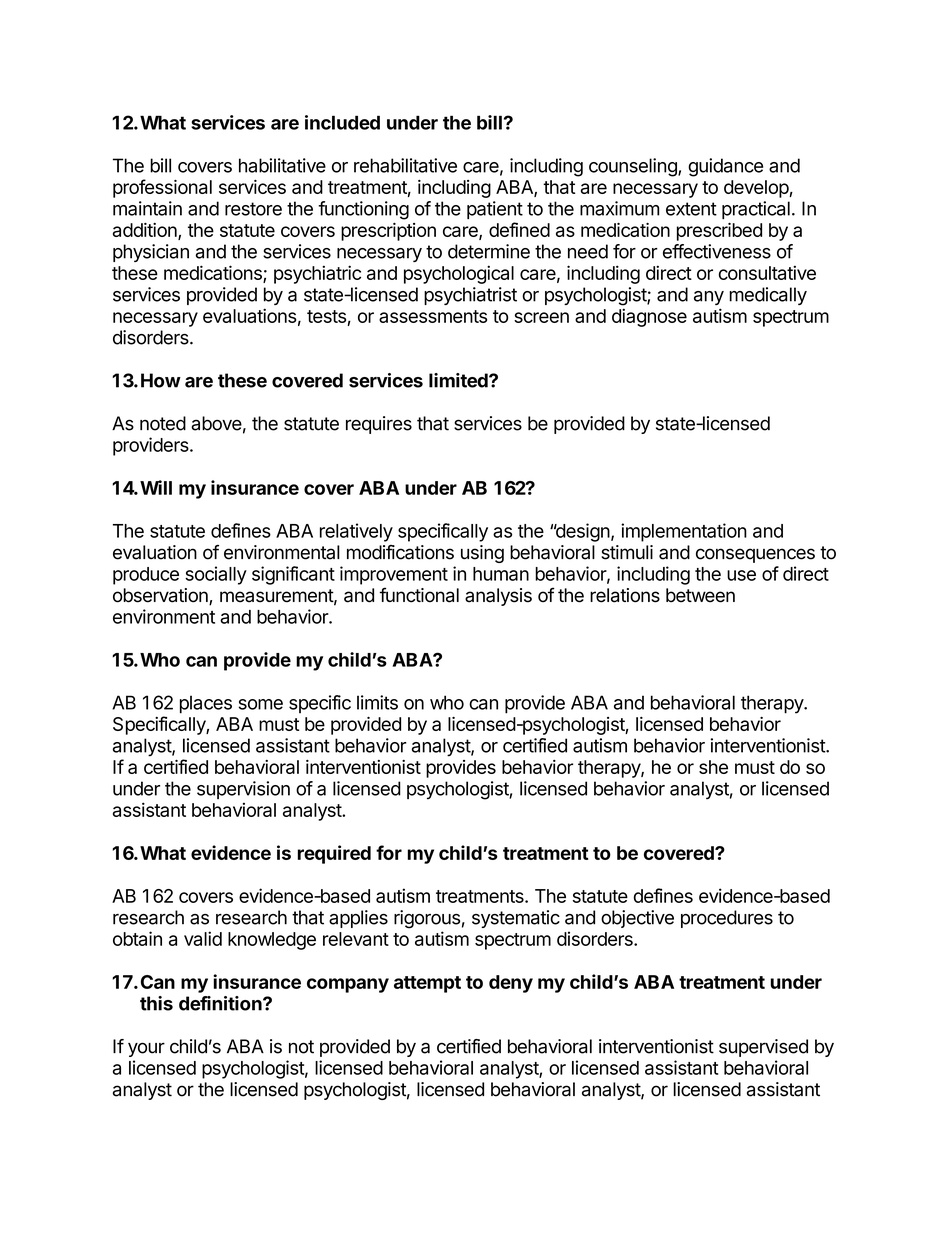 This screenshot has height=1233, width=952. What do you see at coordinates (419, 595) in the screenshot?
I see `functional` at bounding box center [419, 595].
